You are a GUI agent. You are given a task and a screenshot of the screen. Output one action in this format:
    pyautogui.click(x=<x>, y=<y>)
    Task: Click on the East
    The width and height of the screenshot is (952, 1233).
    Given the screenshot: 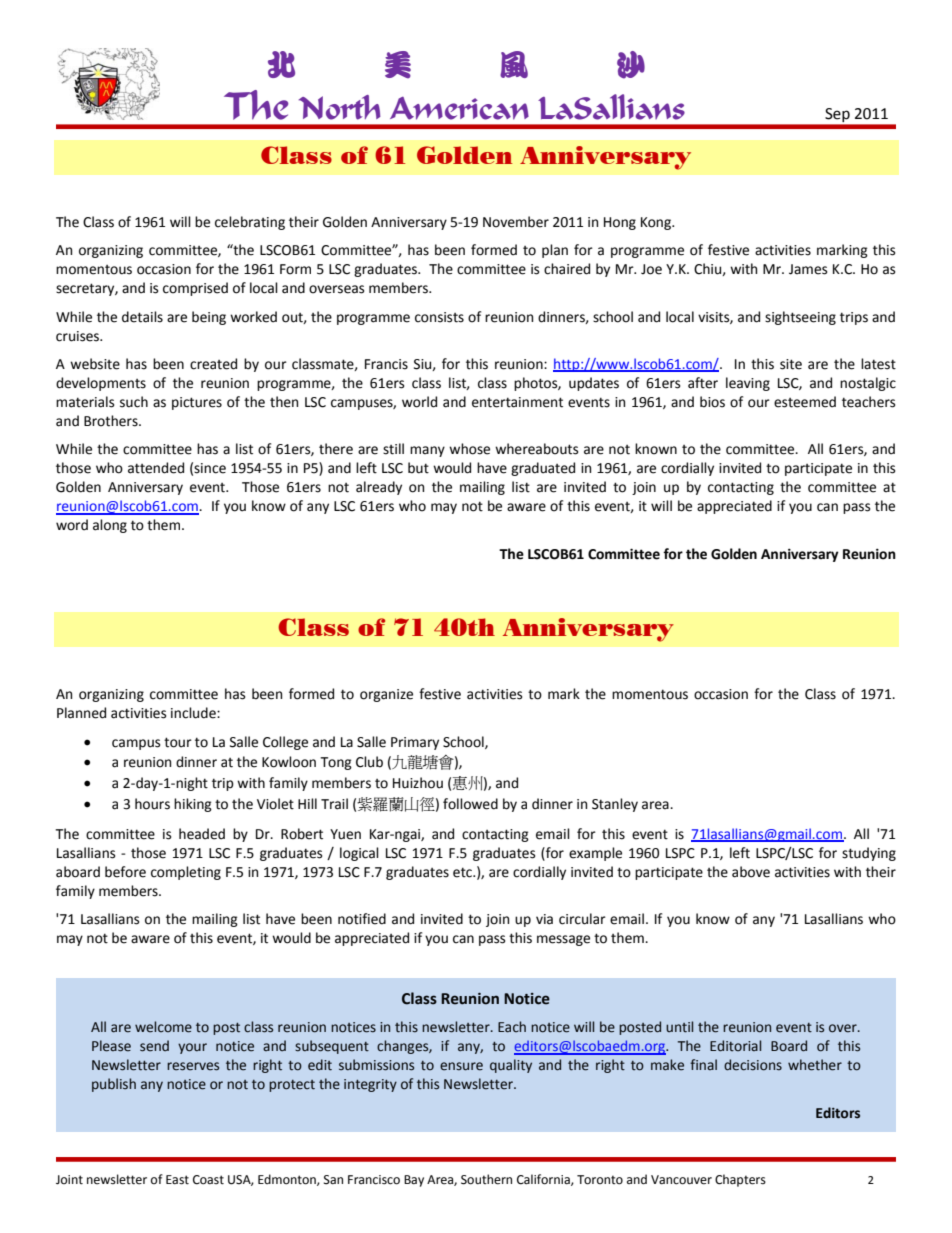 What is the action you would take?
    pyautogui.click(x=177, y=1180)
